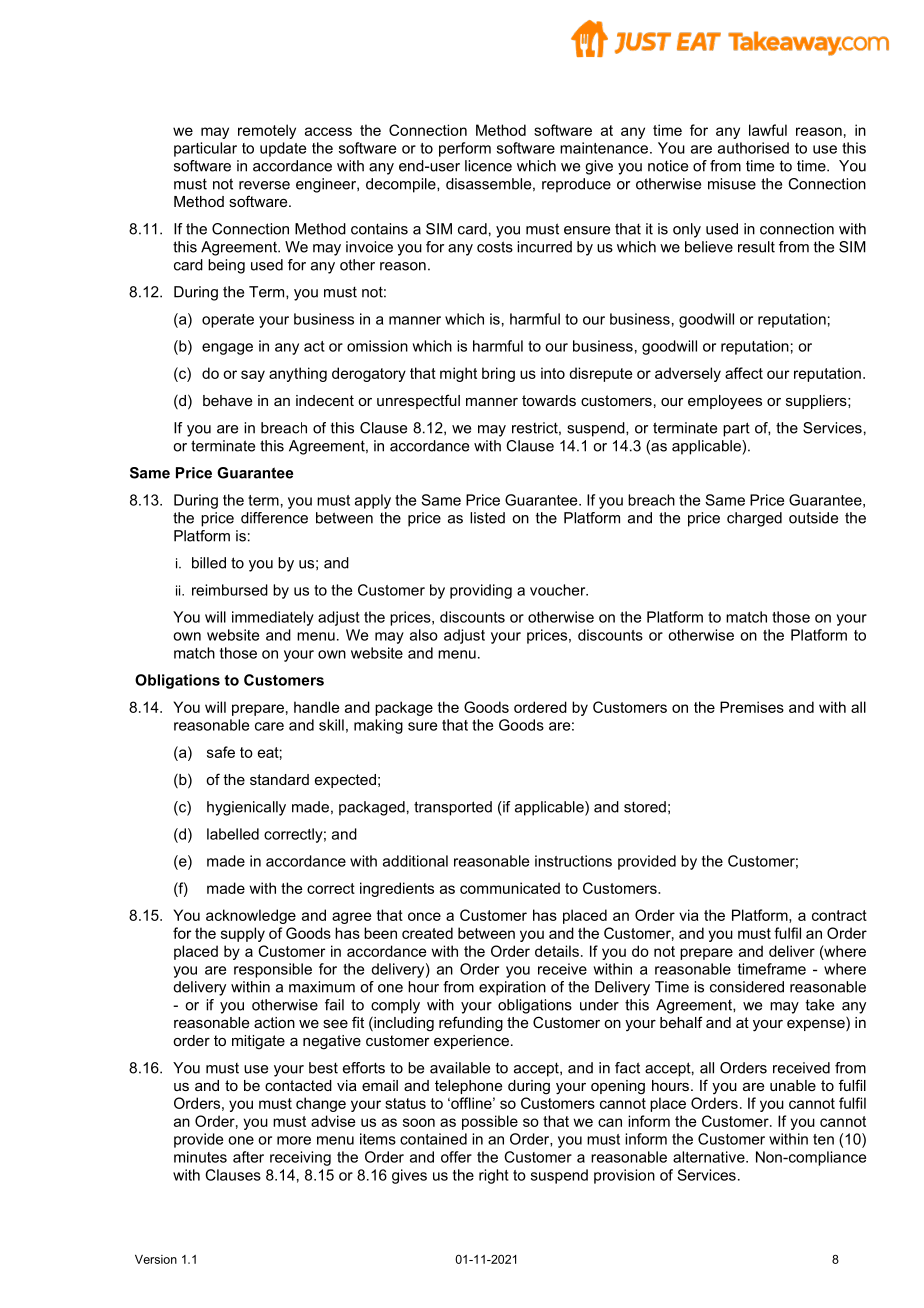 This screenshot has width=924, height=1308. Describe the element at coordinates (754, 519) in the screenshot. I see `charged` at that location.
